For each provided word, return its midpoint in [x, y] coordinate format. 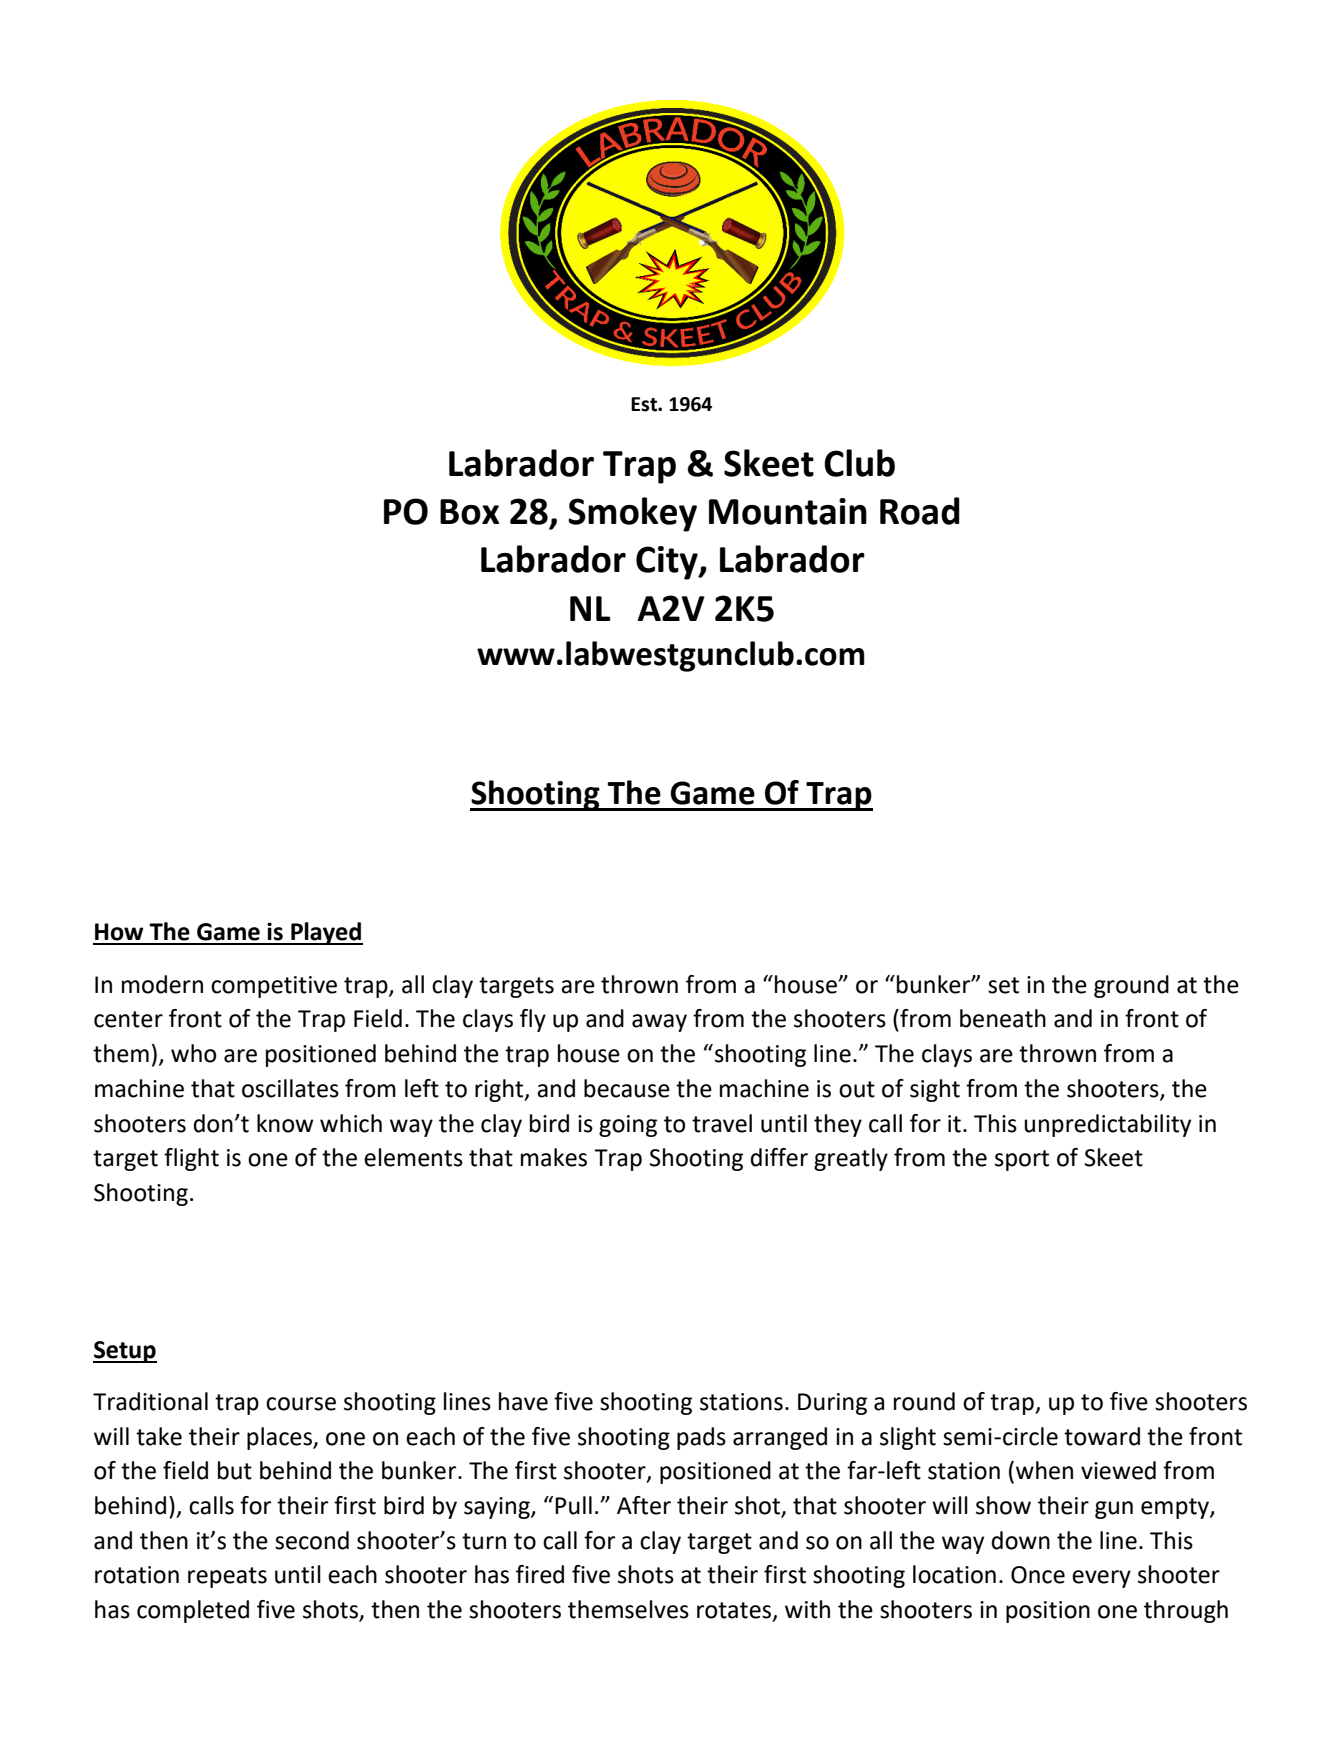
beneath [1003, 1018]
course [301, 1404]
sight [935, 1090]
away [659, 1023]
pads [701, 1438]
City [668, 563]
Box [469, 512]
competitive [274, 987]
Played [326, 933]
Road [920, 511]
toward [1102, 1436]
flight [191, 1159]
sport [1022, 1160]
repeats [227, 1577]
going [628, 1126]
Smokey [632, 514]
